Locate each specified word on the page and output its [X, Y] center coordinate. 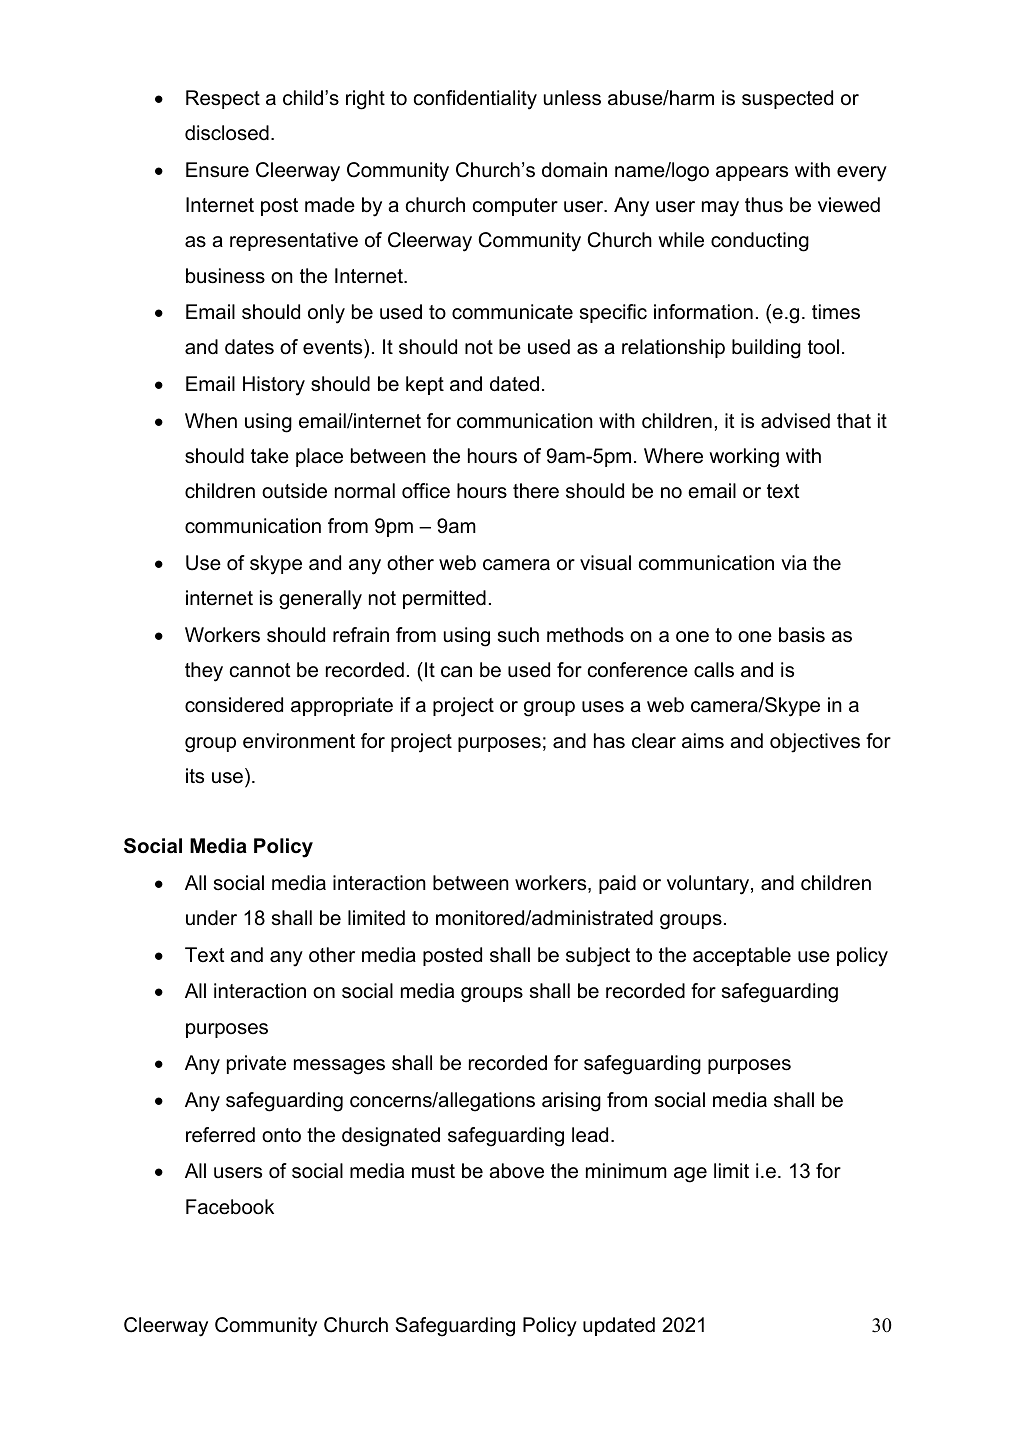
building [766, 349]
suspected [787, 99]
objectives [815, 743]
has [609, 741]
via [794, 563]
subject [598, 957]
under [211, 918]
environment [299, 741]
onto [281, 1135]
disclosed [227, 133]
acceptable [742, 956]
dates [249, 347]
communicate [512, 312]
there [536, 491]
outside [294, 491]
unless [572, 98]
